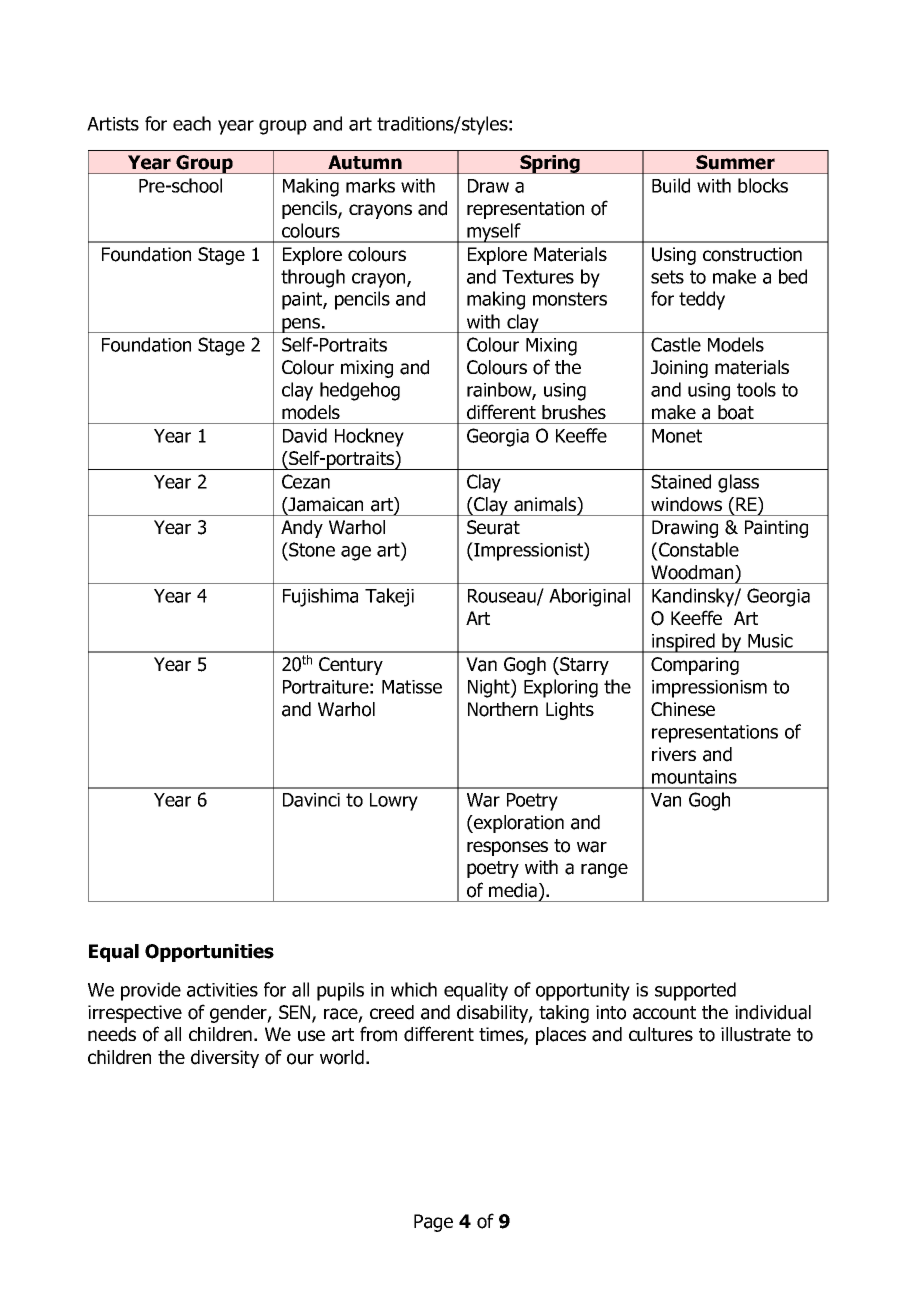 Image resolution: width=924 pixels, height=1309 pixels. What do you see at coordinates (414, 989) in the image?
I see `which` at bounding box center [414, 989].
